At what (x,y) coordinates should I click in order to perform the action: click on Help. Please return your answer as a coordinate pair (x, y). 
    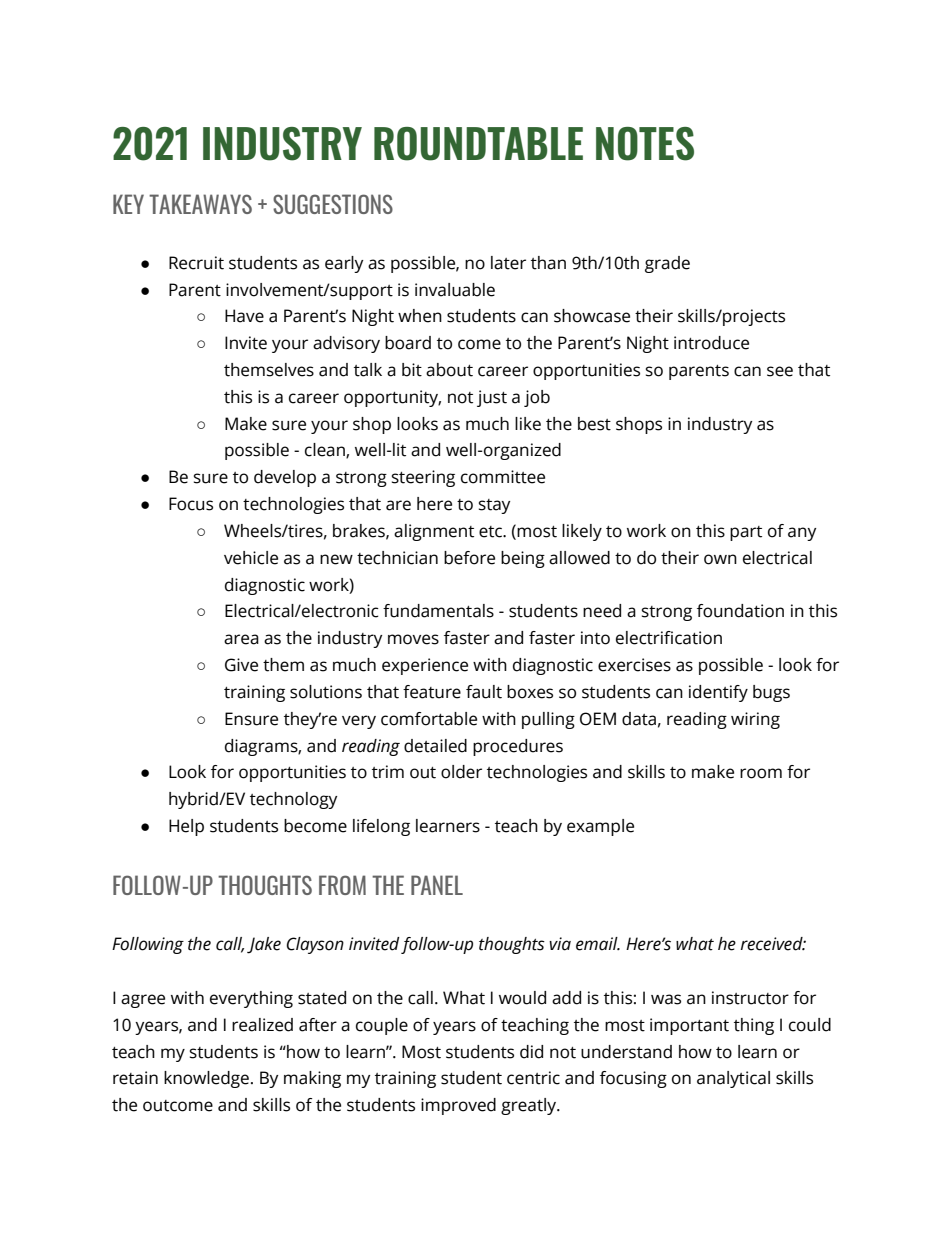
    Looking at the image, I should click on (186, 827).
